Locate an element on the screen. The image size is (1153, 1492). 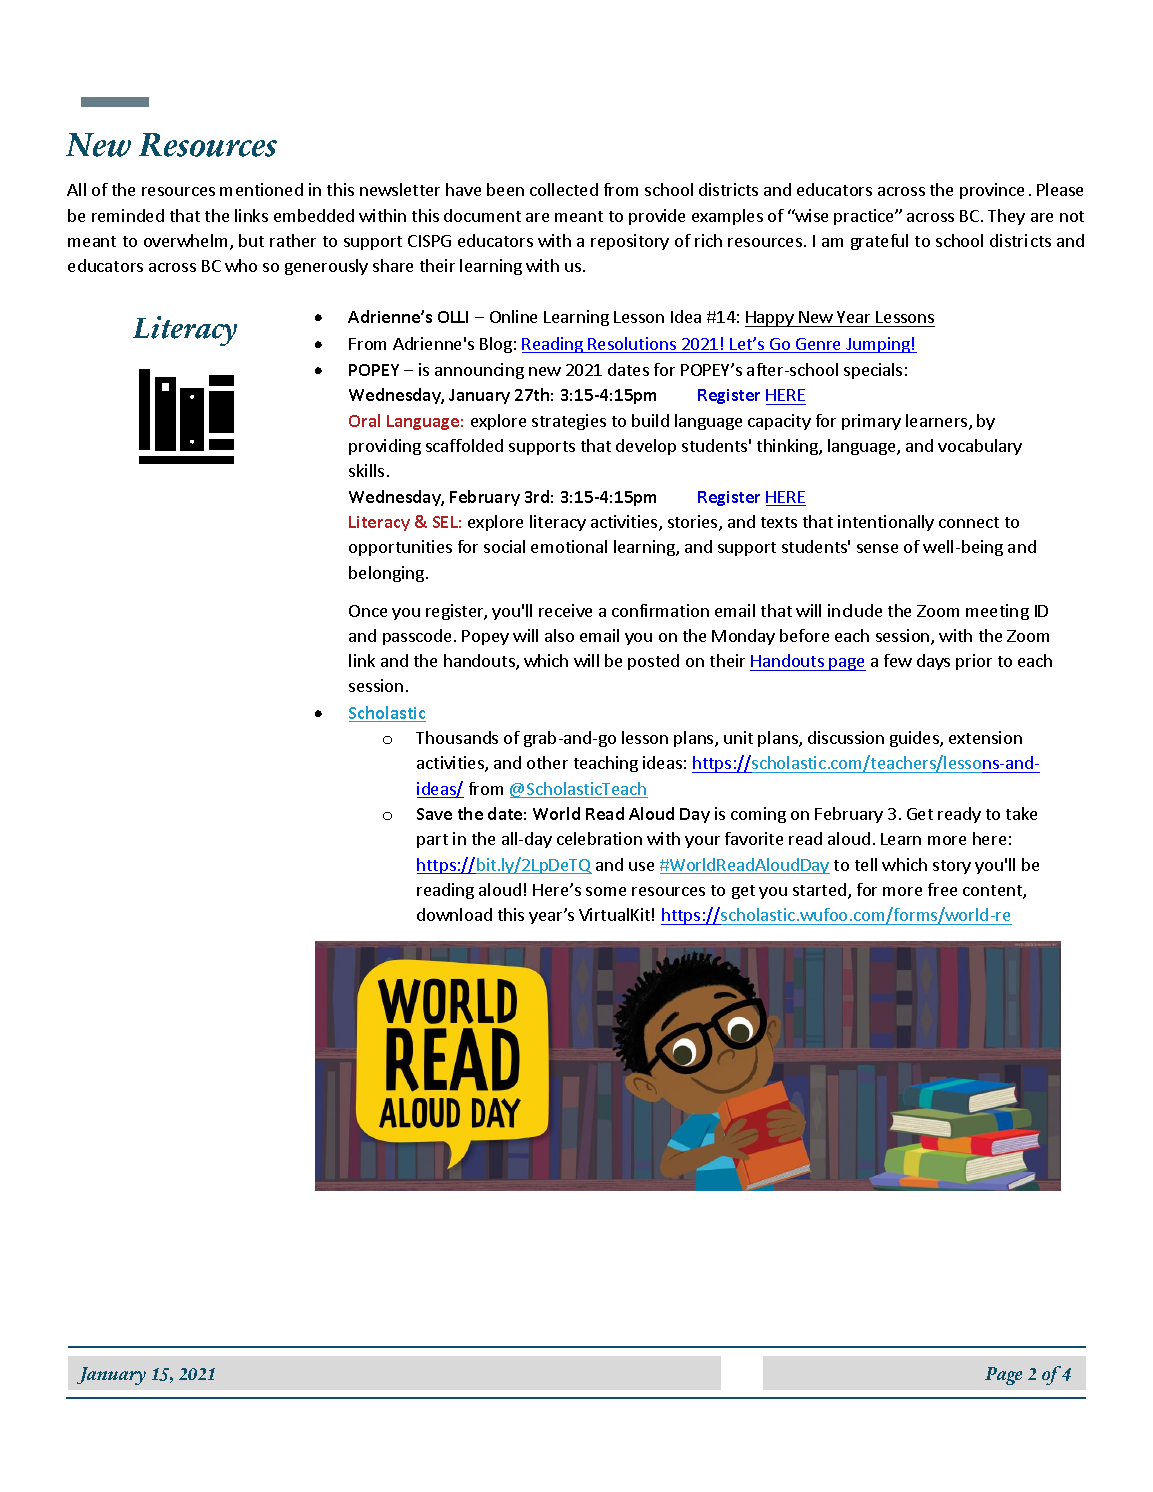
download is located at coordinates (454, 914).
